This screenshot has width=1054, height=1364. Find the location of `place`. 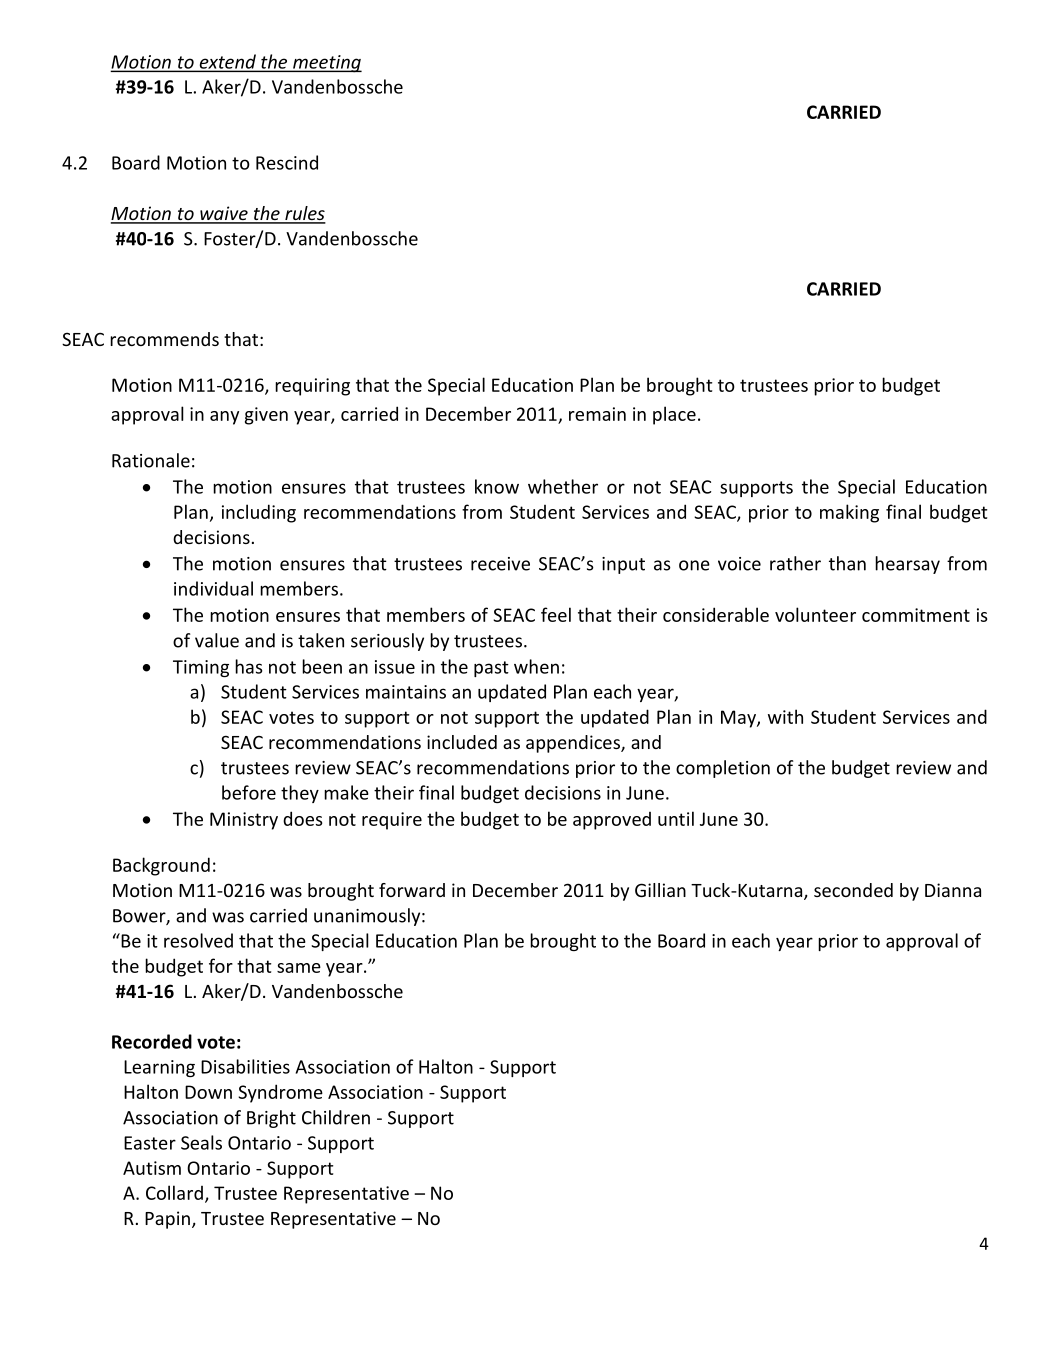

place is located at coordinates (674, 415).
